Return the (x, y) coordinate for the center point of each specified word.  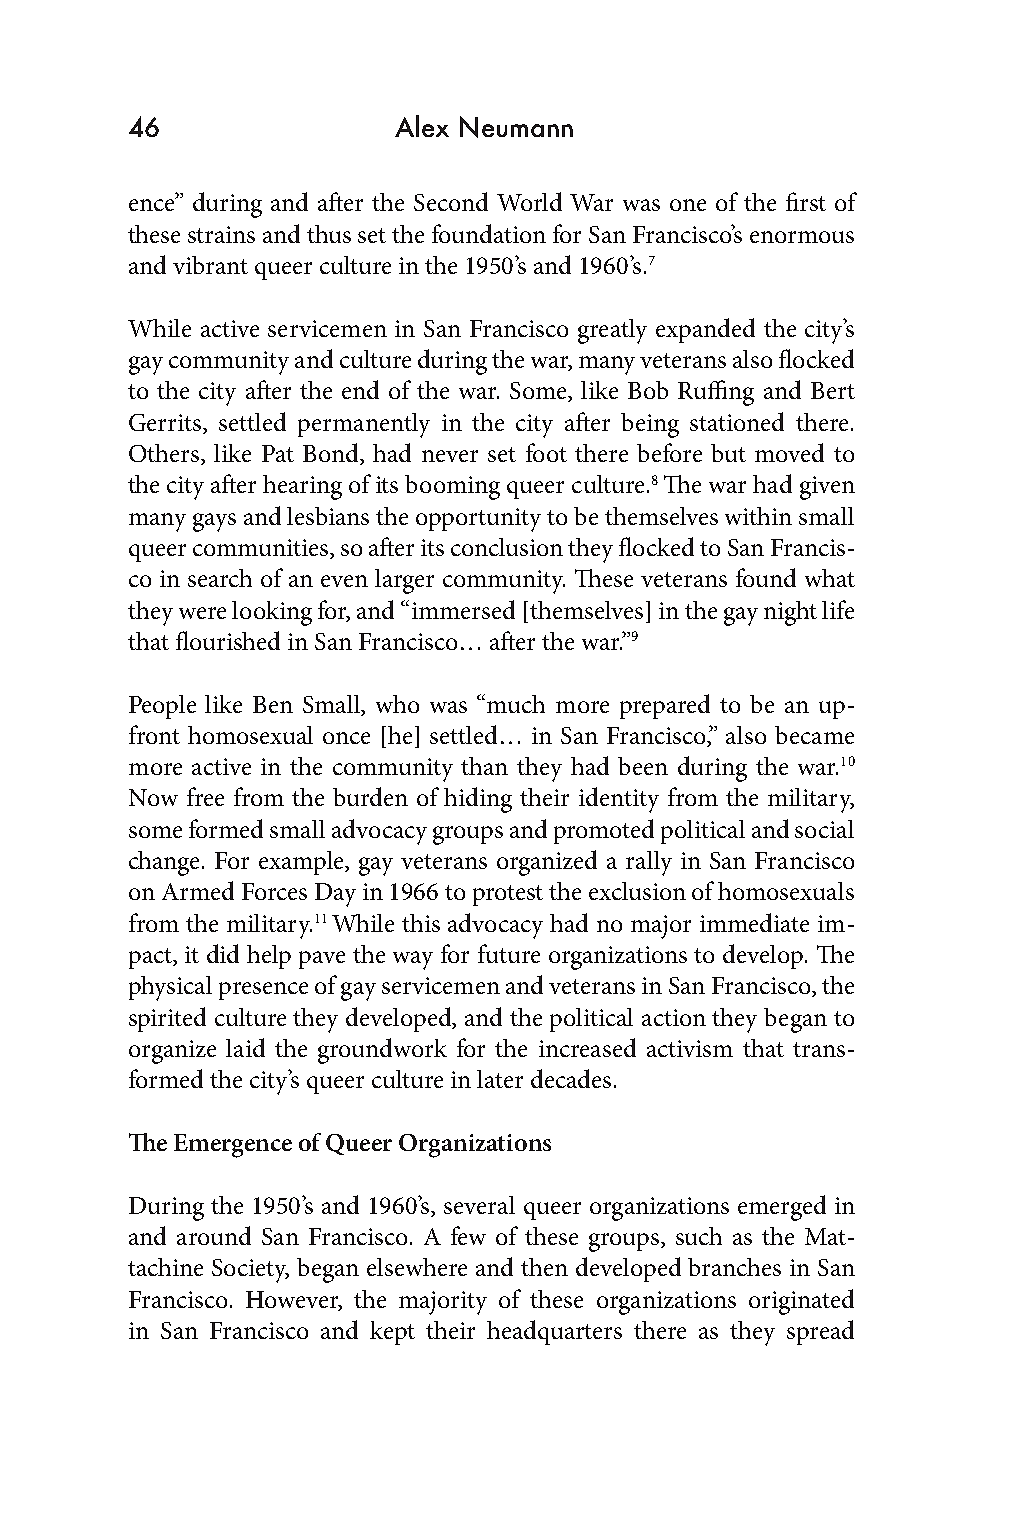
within (758, 516)
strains (221, 234)
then (544, 1267)
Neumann (516, 127)
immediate (754, 922)
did (223, 953)
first (806, 201)
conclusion (507, 547)
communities (262, 549)
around (214, 1235)
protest (508, 895)
